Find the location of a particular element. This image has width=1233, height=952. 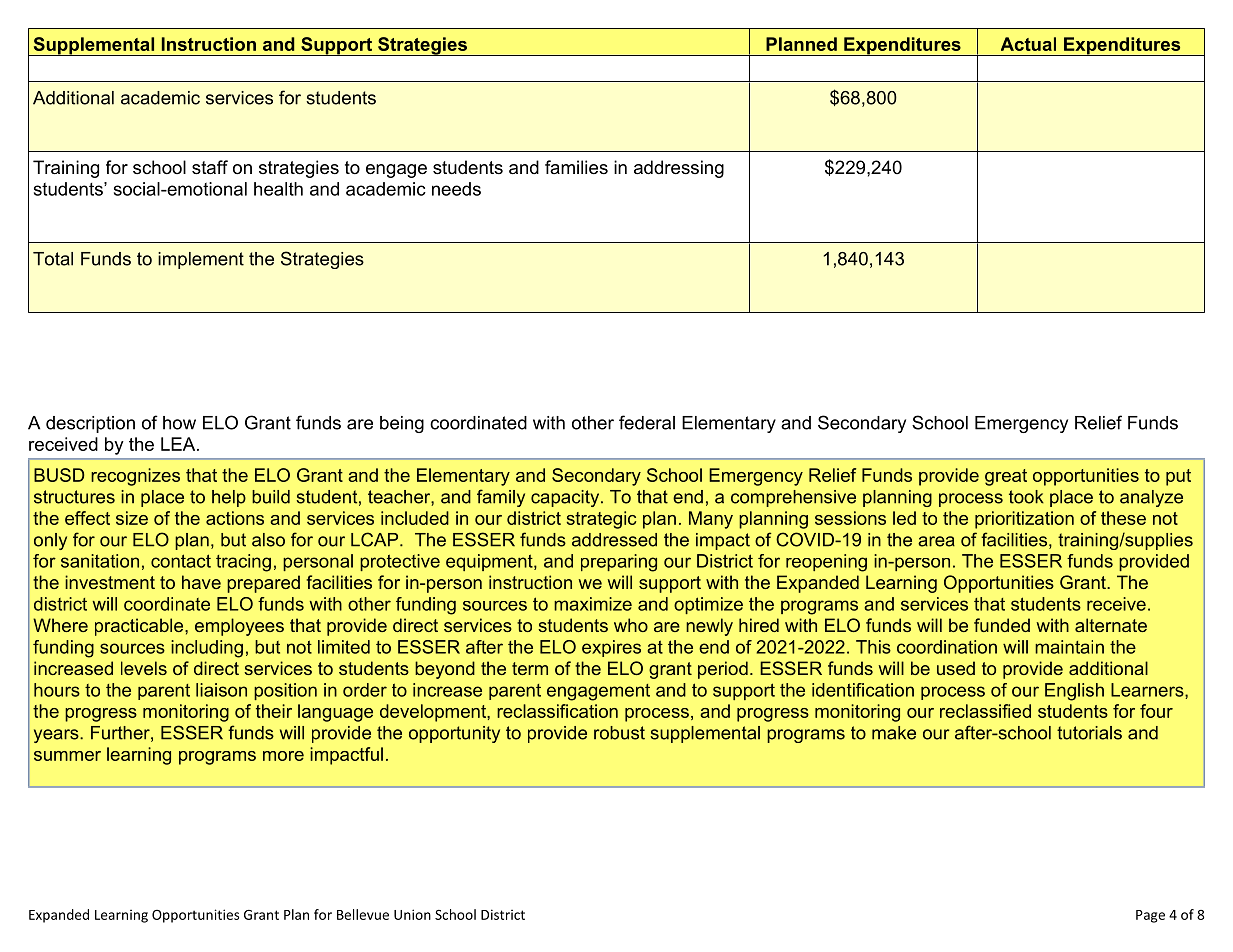

Actual is located at coordinates (1028, 44).
